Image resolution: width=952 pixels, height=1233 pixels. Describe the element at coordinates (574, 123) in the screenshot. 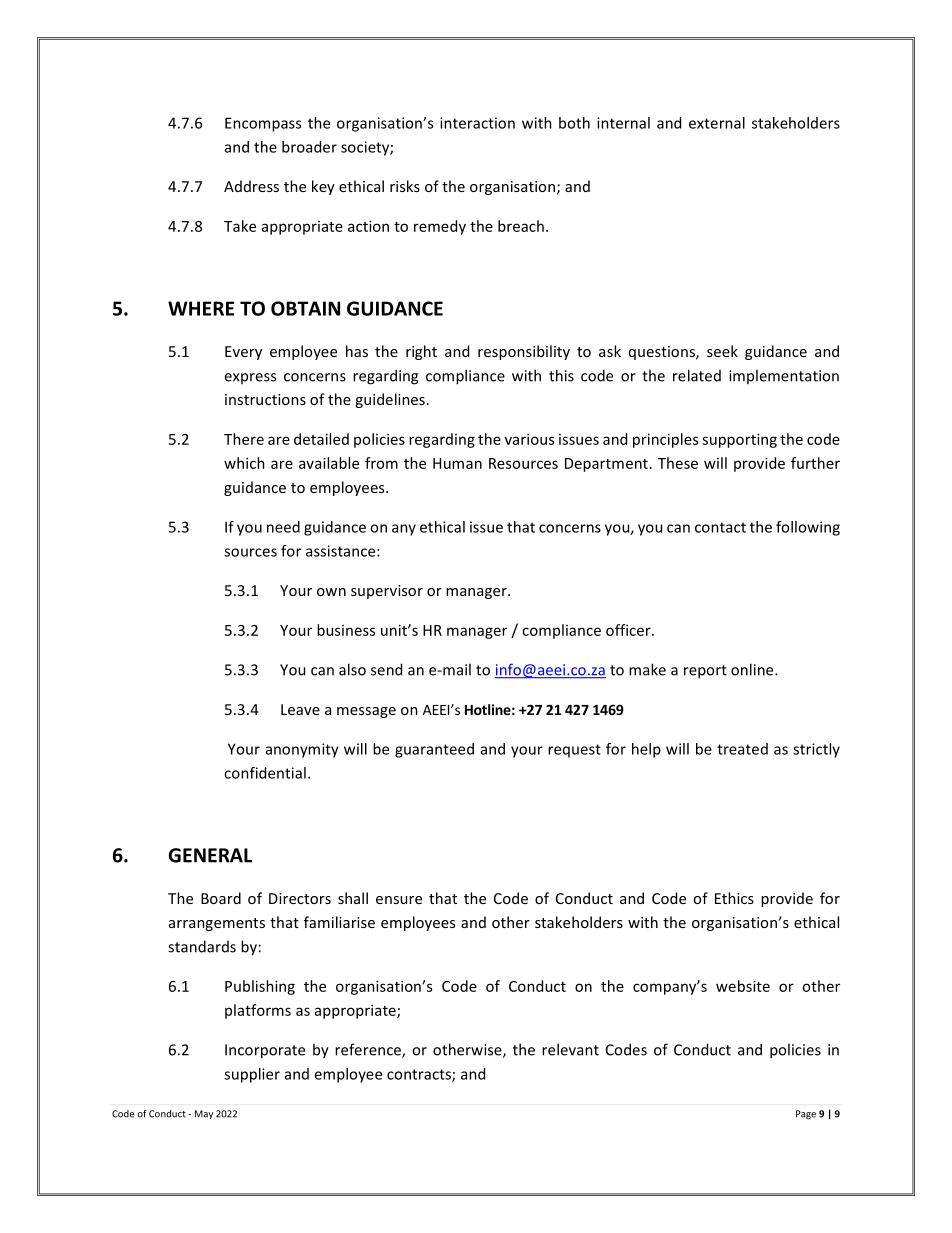

I see `both` at that location.
